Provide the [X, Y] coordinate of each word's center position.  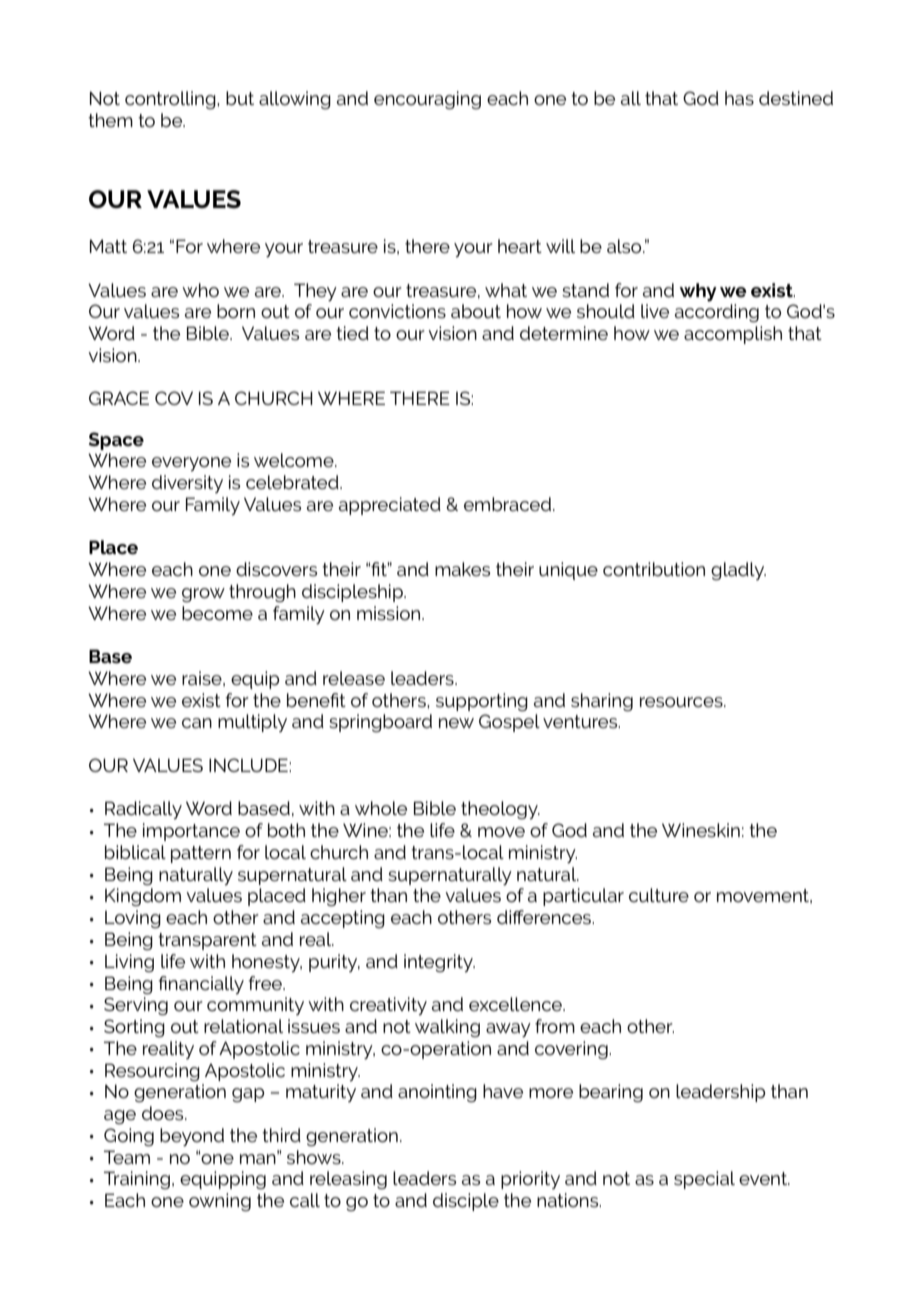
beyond [192, 1137]
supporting [482, 702]
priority [530, 1180]
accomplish [733, 335]
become [217, 613]
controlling [171, 100]
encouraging [427, 100]
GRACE [119, 398]
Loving [133, 919]
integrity [439, 963]
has [739, 98]
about [476, 311]
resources [682, 702]
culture [659, 895]
